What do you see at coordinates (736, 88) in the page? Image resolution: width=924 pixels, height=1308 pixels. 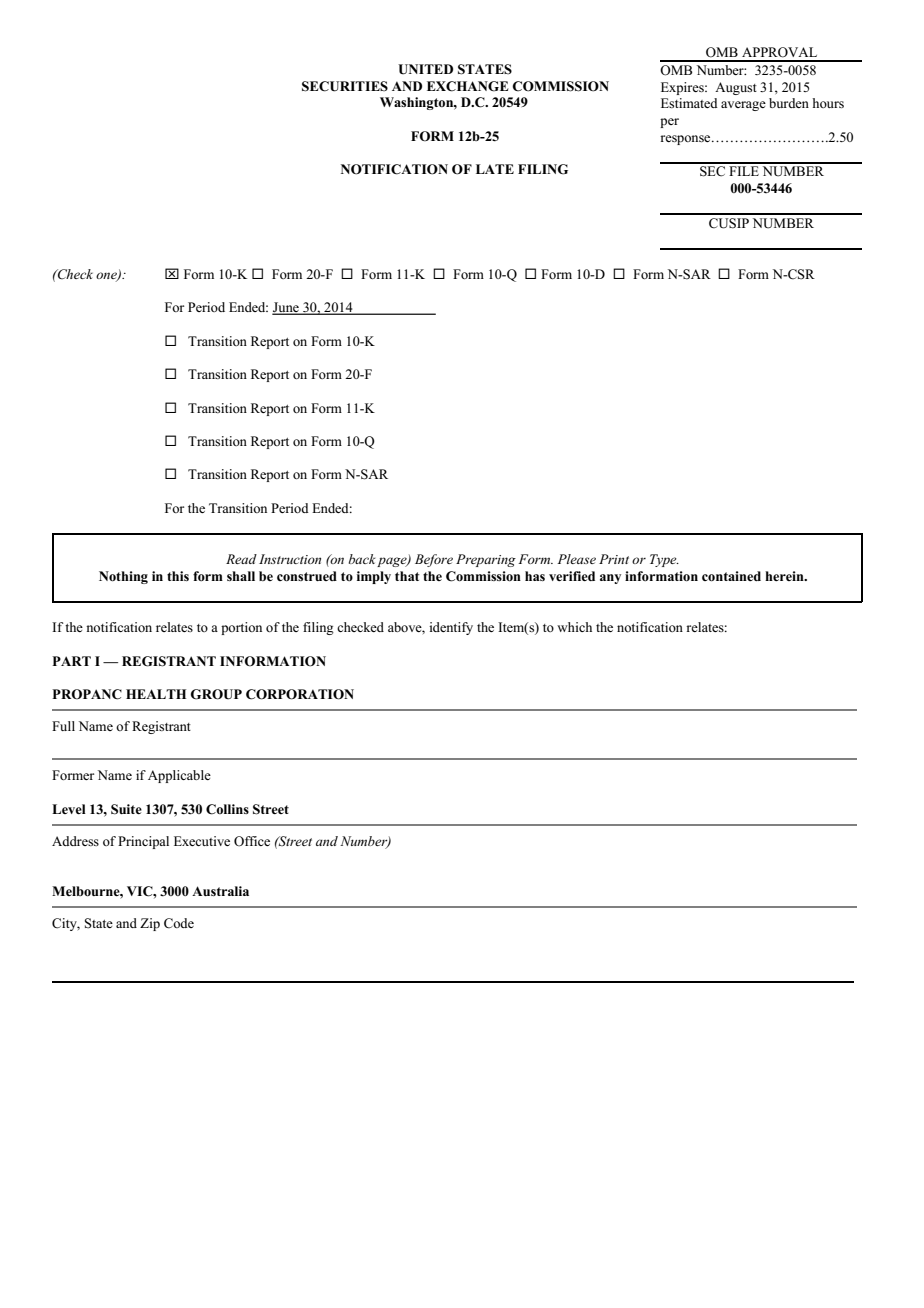 I see `August` at bounding box center [736, 88].
